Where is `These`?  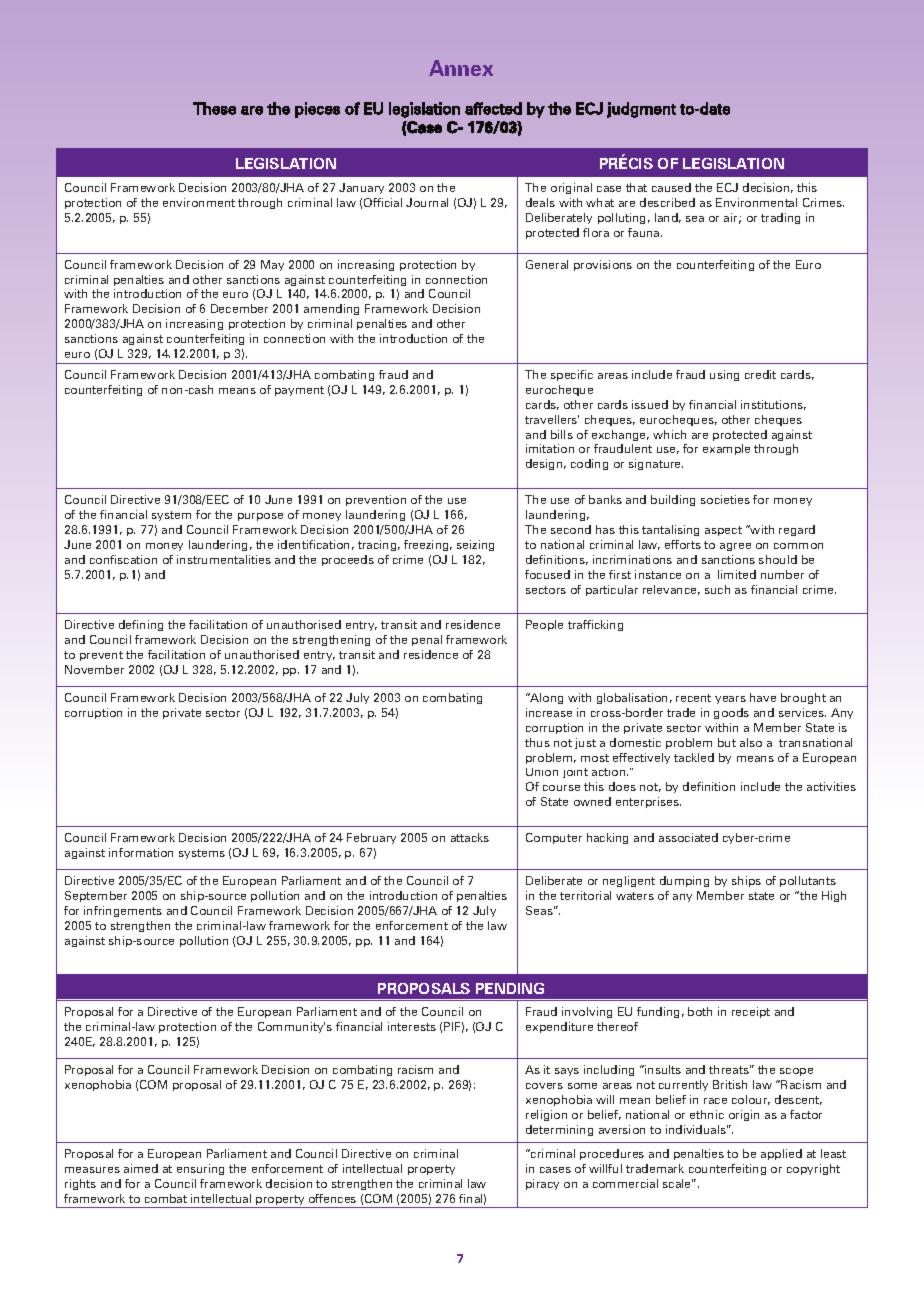
These is located at coordinates (214, 108).
